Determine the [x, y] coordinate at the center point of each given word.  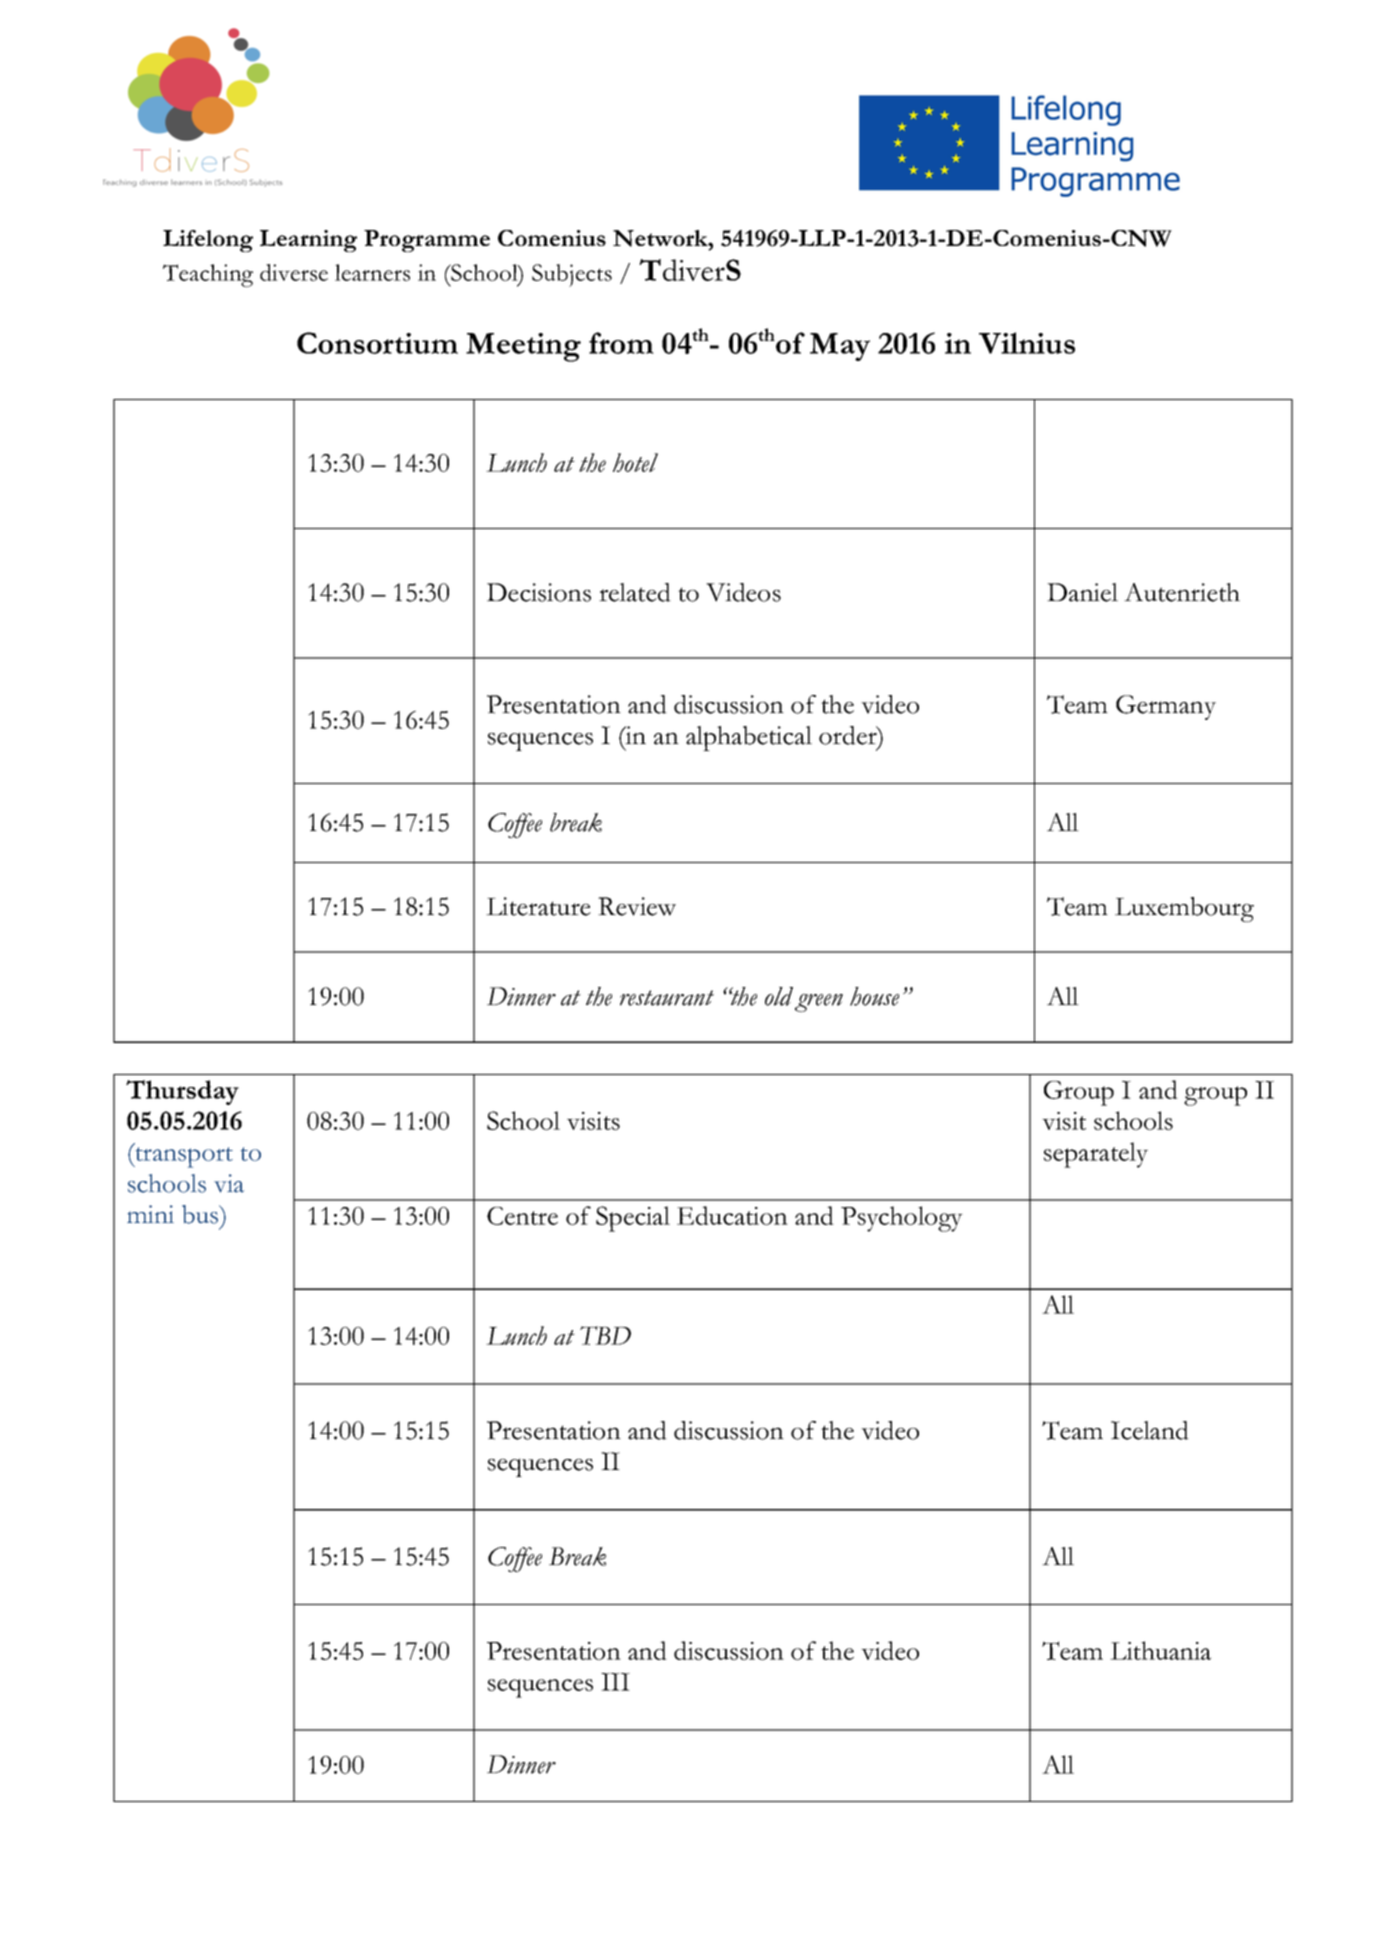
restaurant [667, 998]
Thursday [182, 1092]
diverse [294, 272]
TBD [605, 1335]
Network [661, 238]
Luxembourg [1184, 909]
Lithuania [1160, 1650]
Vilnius [1027, 343]
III [615, 1682]
